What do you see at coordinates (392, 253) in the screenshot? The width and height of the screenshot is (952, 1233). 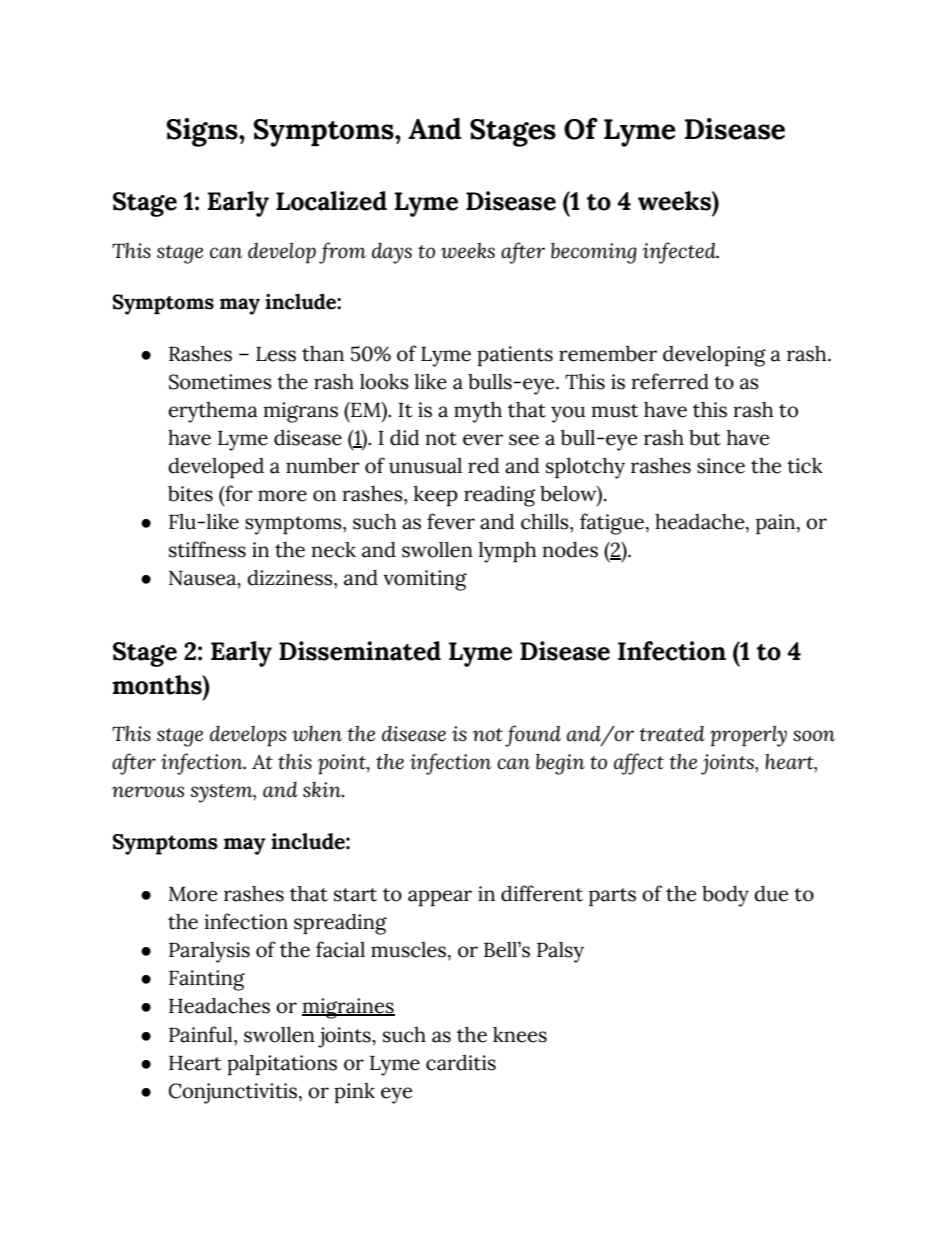 I see `days` at bounding box center [392, 253].
